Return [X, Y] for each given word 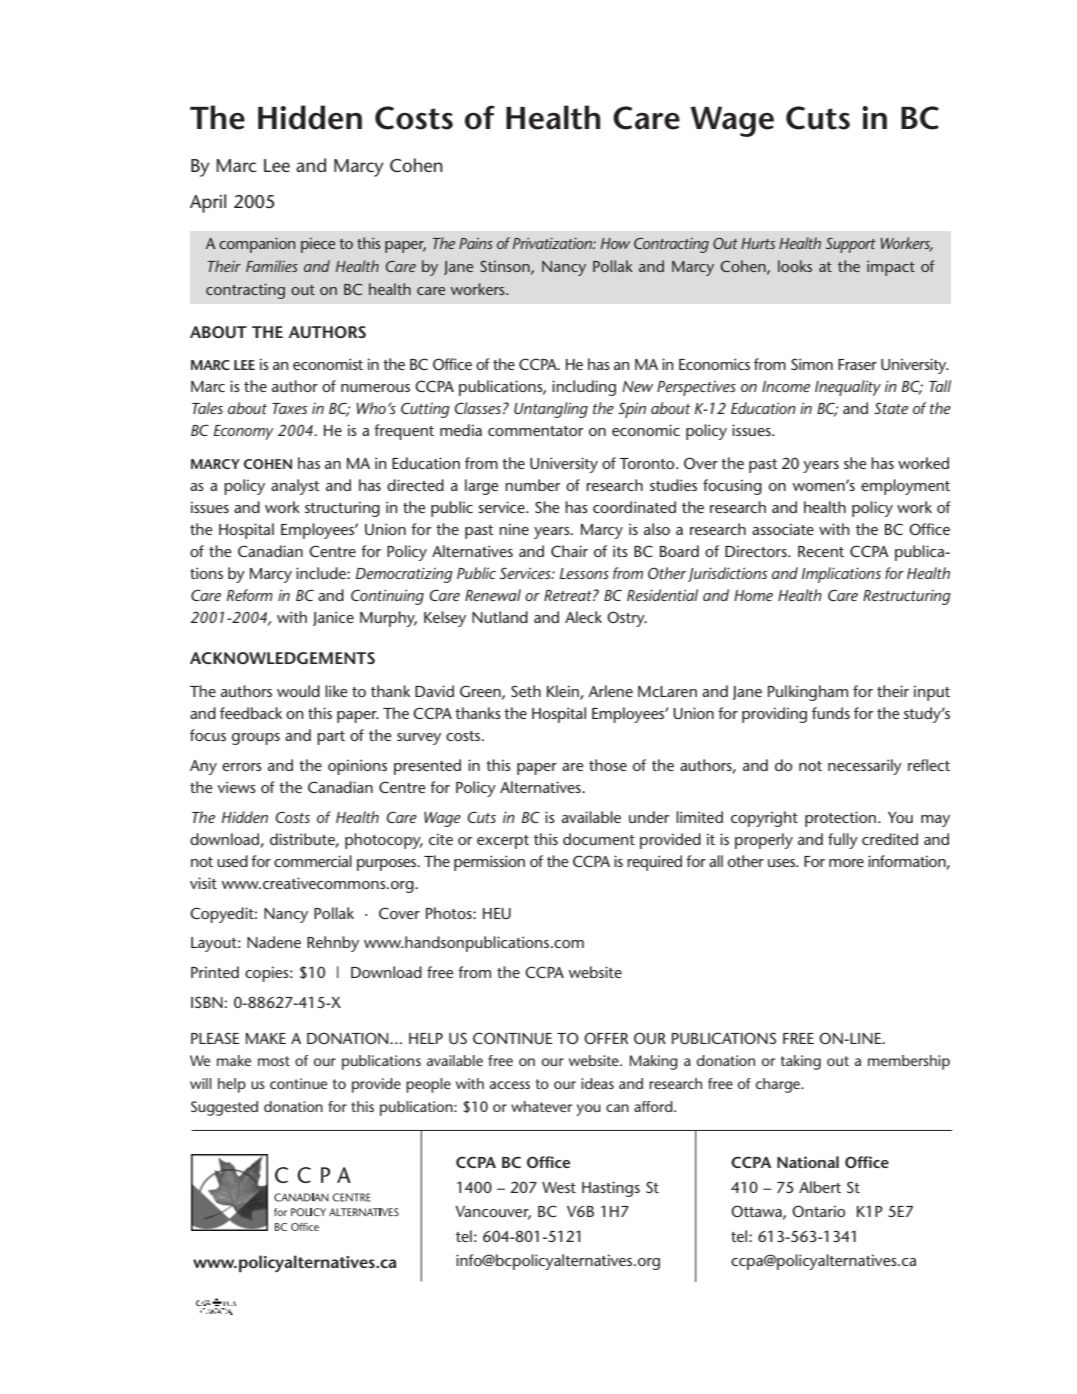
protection [840, 819]
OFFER [606, 1038]
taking [801, 1062]
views [237, 787]
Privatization [553, 243]
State [891, 408]
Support [851, 245]
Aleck [583, 617]
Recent [821, 551]
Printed [215, 972]
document [599, 839]
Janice [333, 618]
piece [318, 245]
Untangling [551, 410]
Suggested [224, 1108]
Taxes [289, 408]
